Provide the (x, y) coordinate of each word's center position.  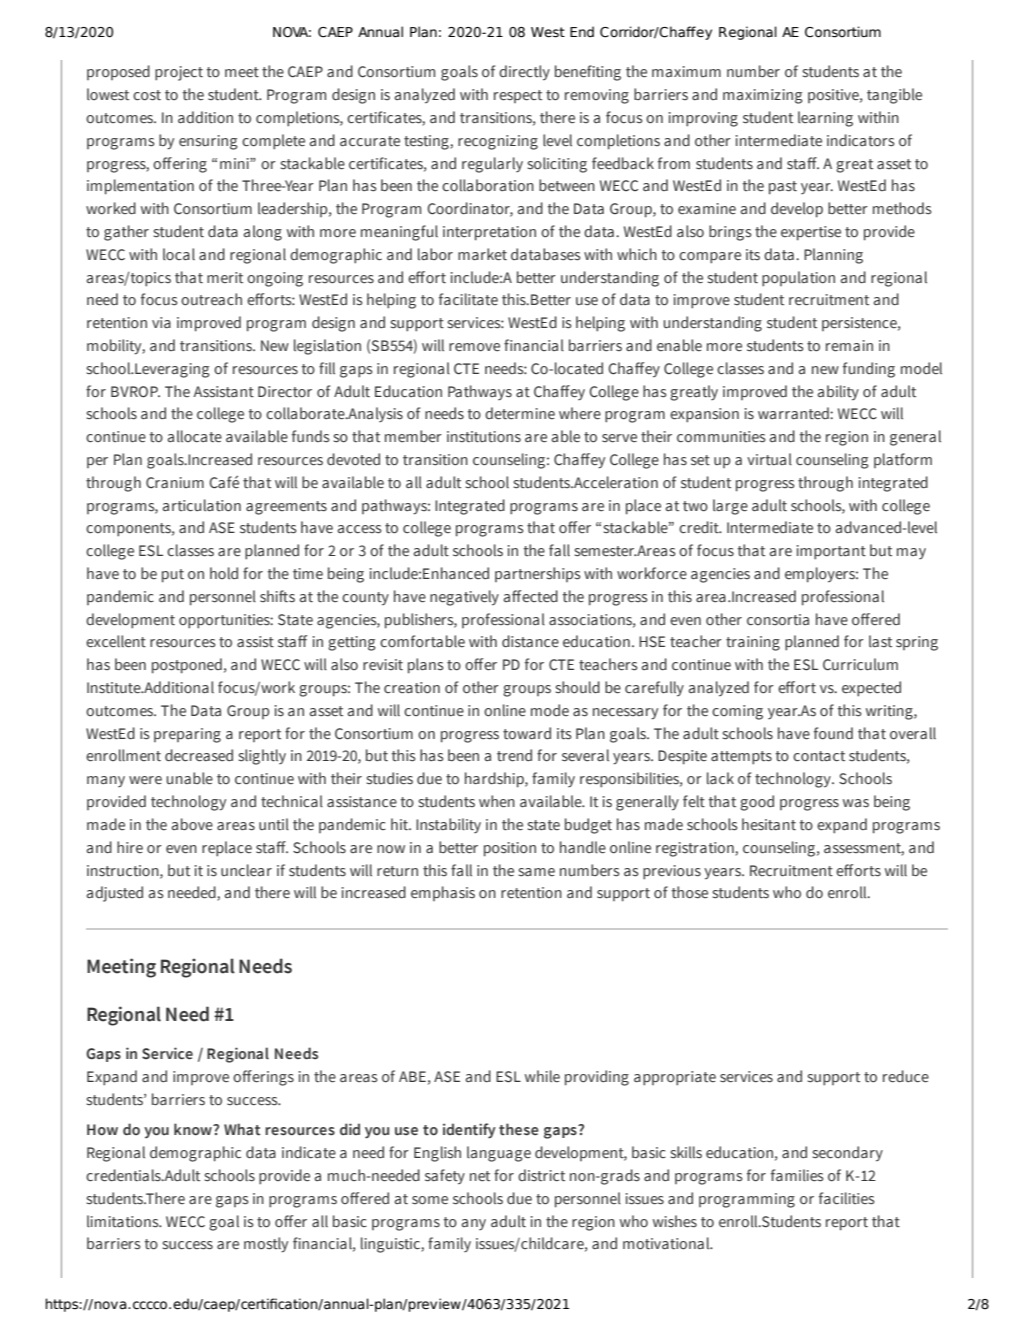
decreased (199, 755)
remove (474, 347)
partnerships (538, 574)
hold (224, 573)
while (542, 1076)
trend (514, 755)
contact (819, 756)
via (161, 322)
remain (849, 346)
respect (518, 96)
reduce (906, 1076)
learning (825, 119)
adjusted (115, 894)
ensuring (208, 142)
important (831, 552)
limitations (124, 1221)
